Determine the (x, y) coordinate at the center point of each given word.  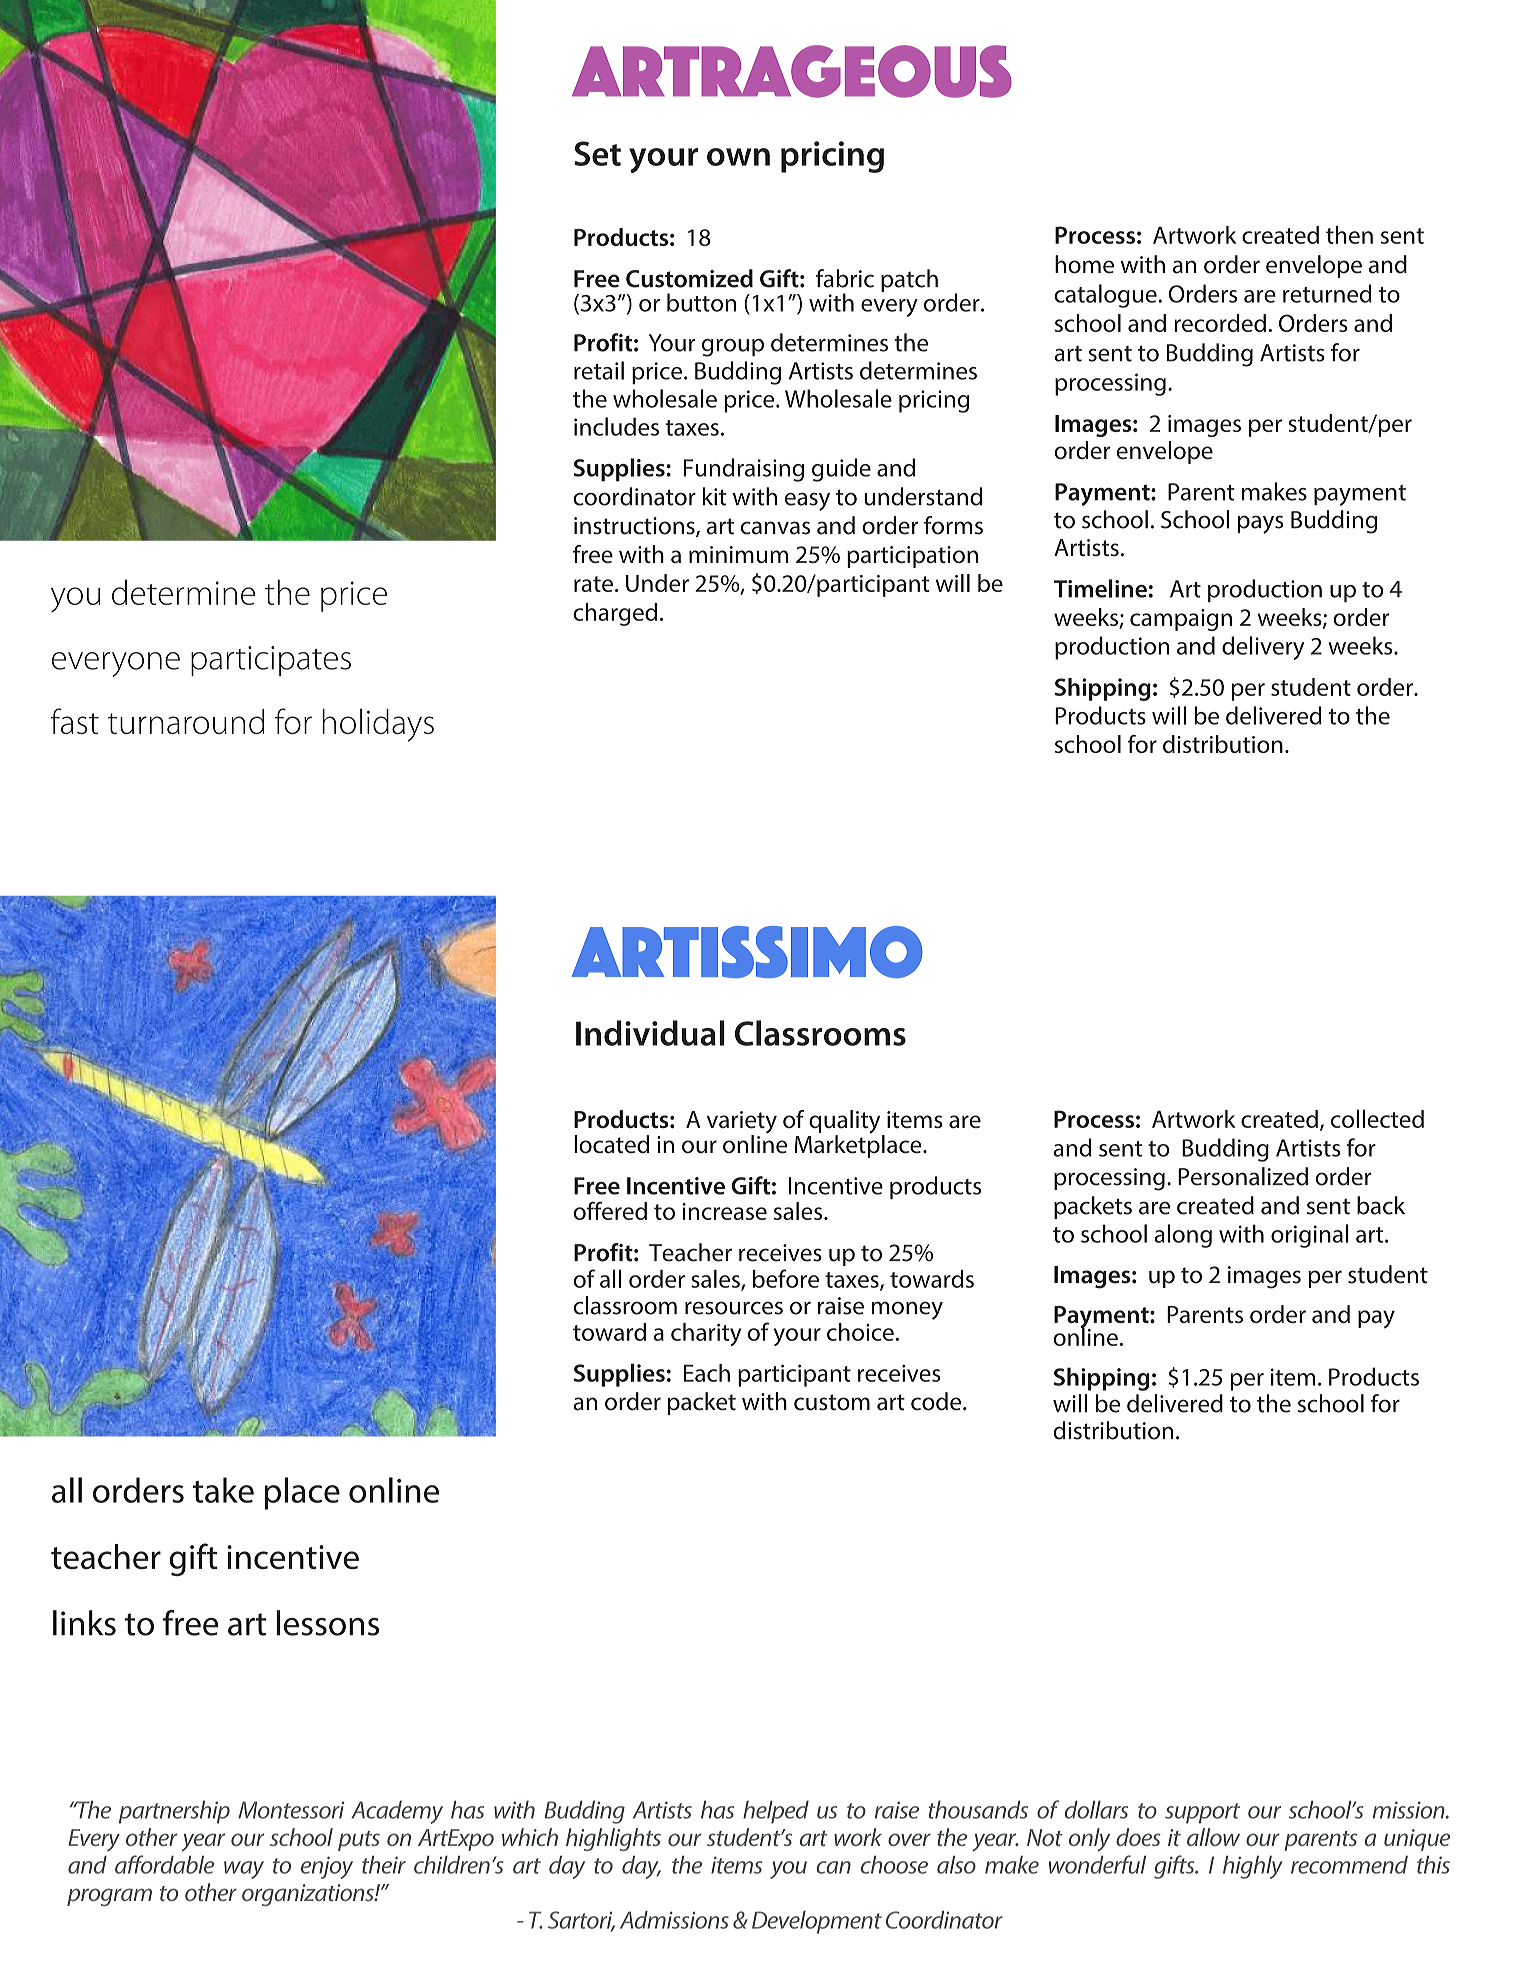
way (244, 1870)
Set (597, 153)
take (223, 1490)
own (738, 157)
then (1349, 235)
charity (706, 1334)
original (1310, 1236)
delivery (1263, 648)
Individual (650, 1033)
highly (1253, 1867)
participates (271, 661)
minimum (738, 554)
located (611, 1144)
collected (1377, 1118)
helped (776, 1812)
